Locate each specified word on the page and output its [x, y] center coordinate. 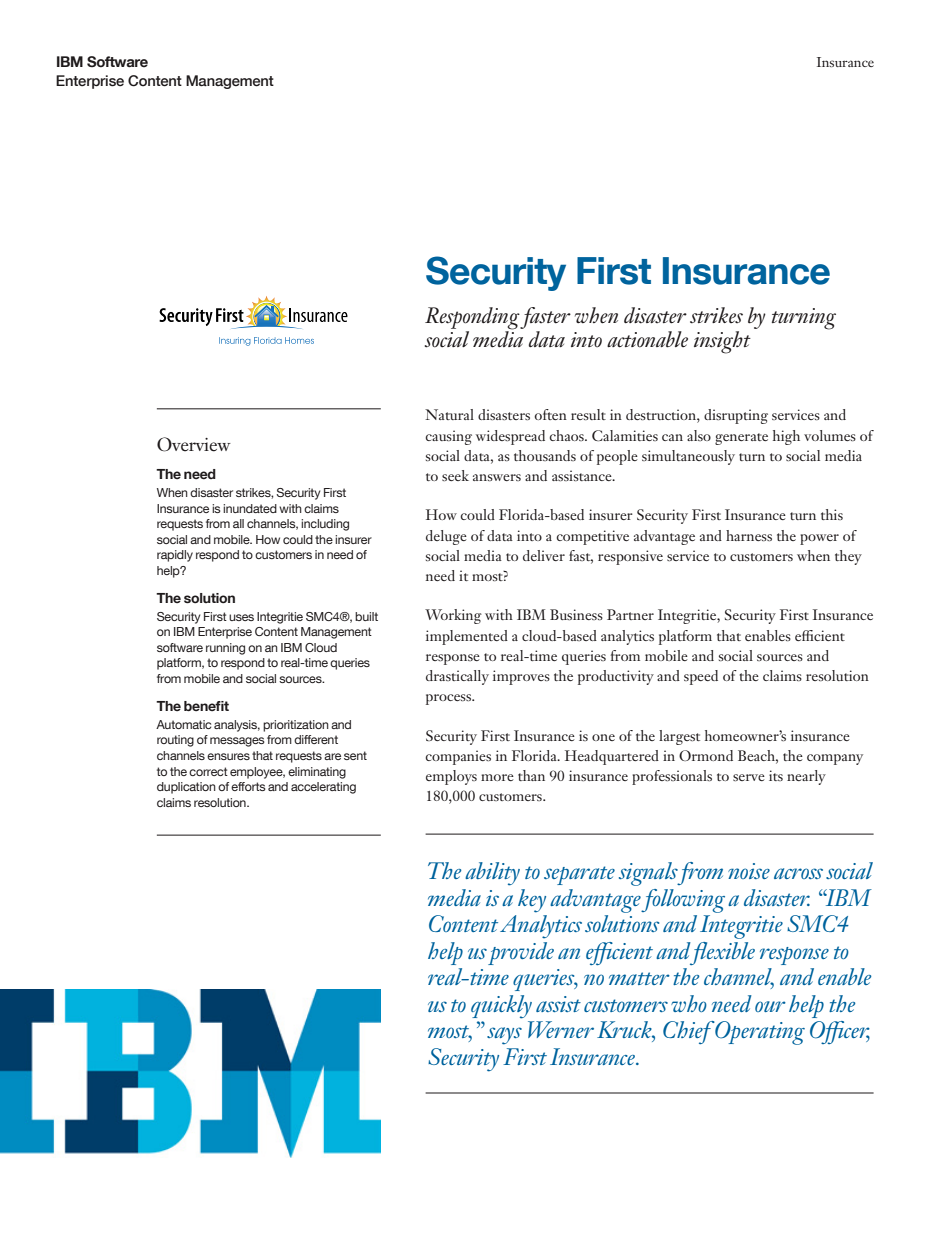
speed [701, 677]
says [504, 1036]
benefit [206, 706]
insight [722, 342]
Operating [759, 1033]
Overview [194, 444]
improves [521, 677]
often [550, 414]
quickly [501, 1007]
